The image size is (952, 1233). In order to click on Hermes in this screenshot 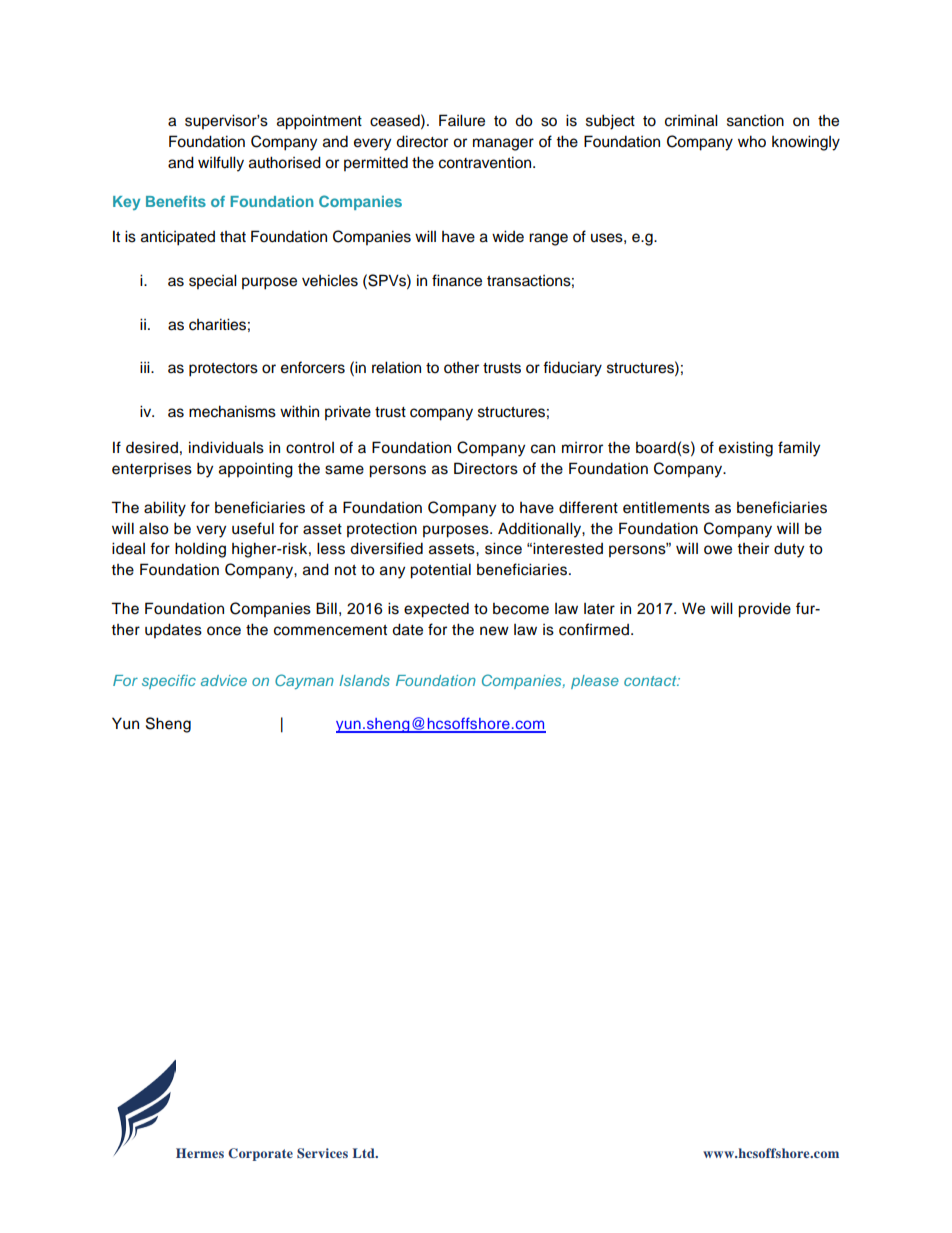, I will do `click(200, 1153)`.
